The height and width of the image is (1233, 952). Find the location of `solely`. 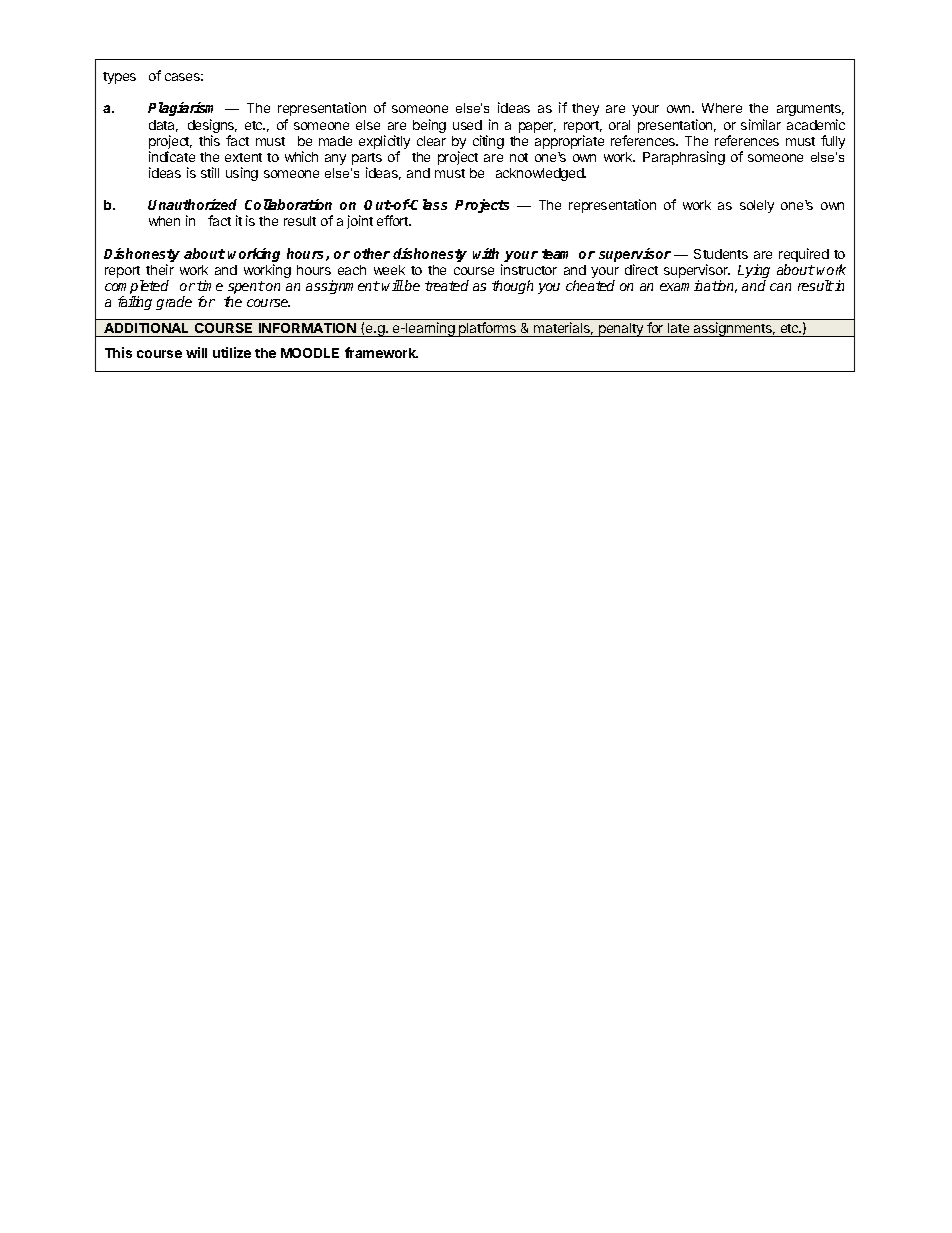

solely is located at coordinates (757, 206).
